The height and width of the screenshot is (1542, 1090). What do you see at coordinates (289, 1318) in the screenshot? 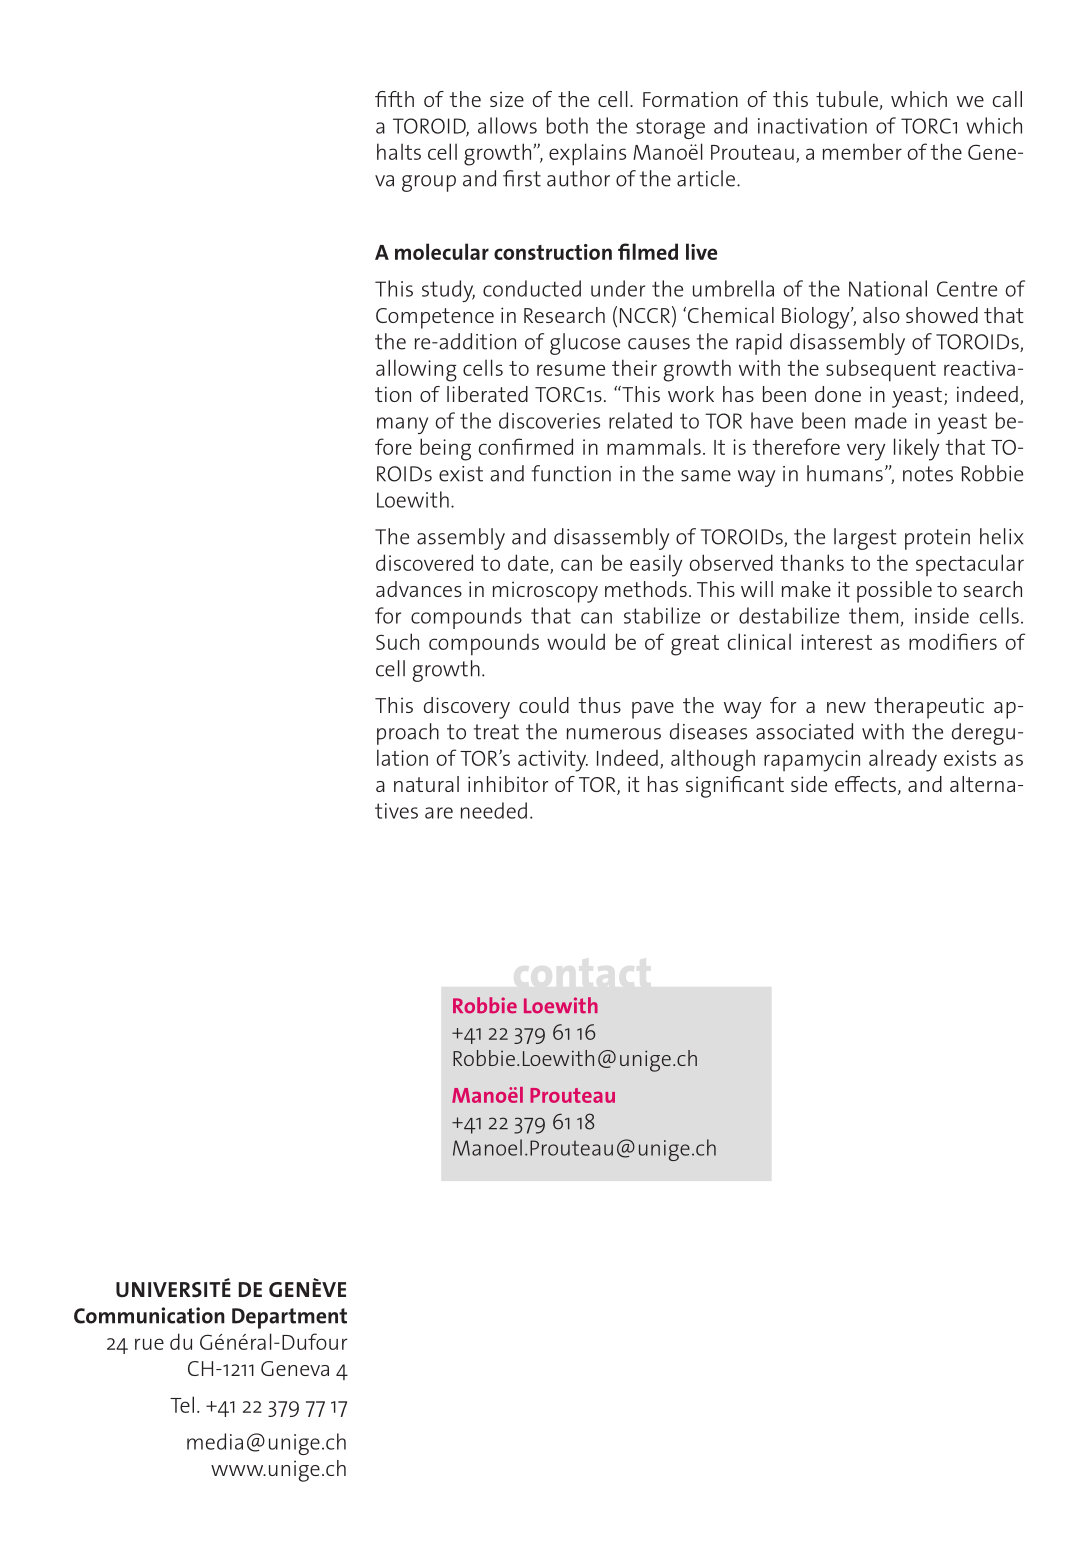
I see `Department` at bounding box center [289, 1318].
